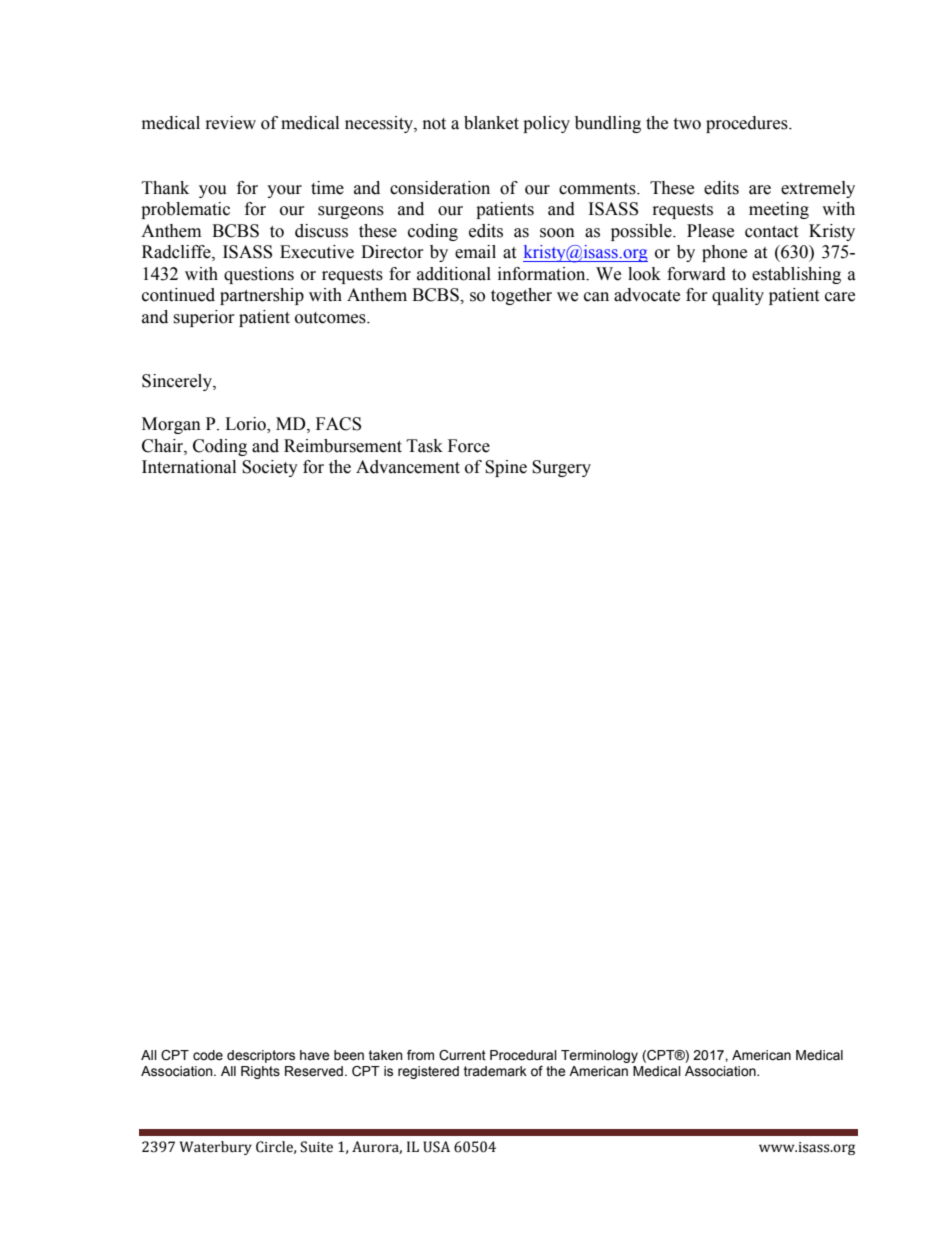 The height and width of the screenshot is (1233, 952). What do you see at coordinates (171, 425) in the screenshot?
I see `Morgan` at bounding box center [171, 425].
